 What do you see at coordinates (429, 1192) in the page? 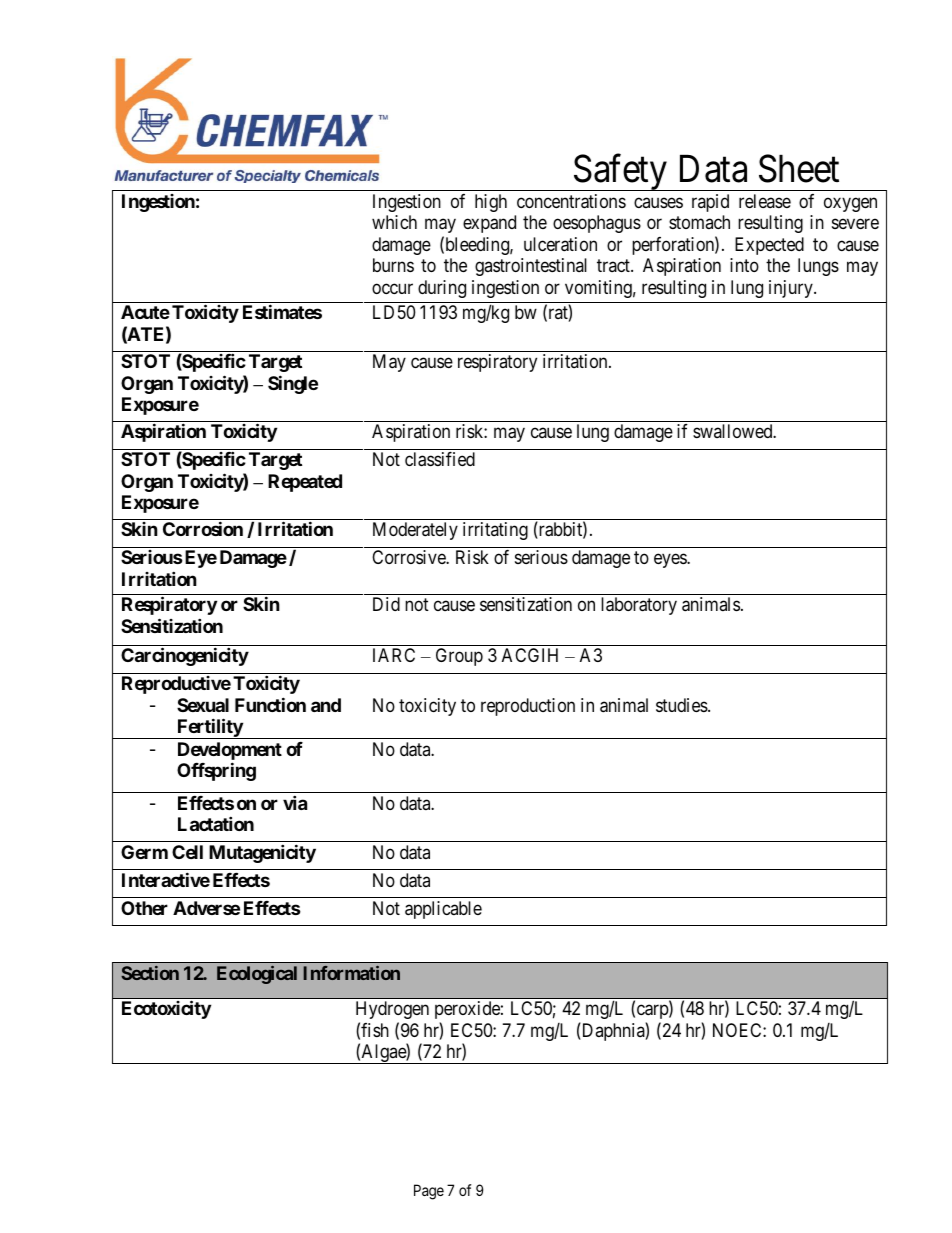
I see `Page` at bounding box center [429, 1192].
